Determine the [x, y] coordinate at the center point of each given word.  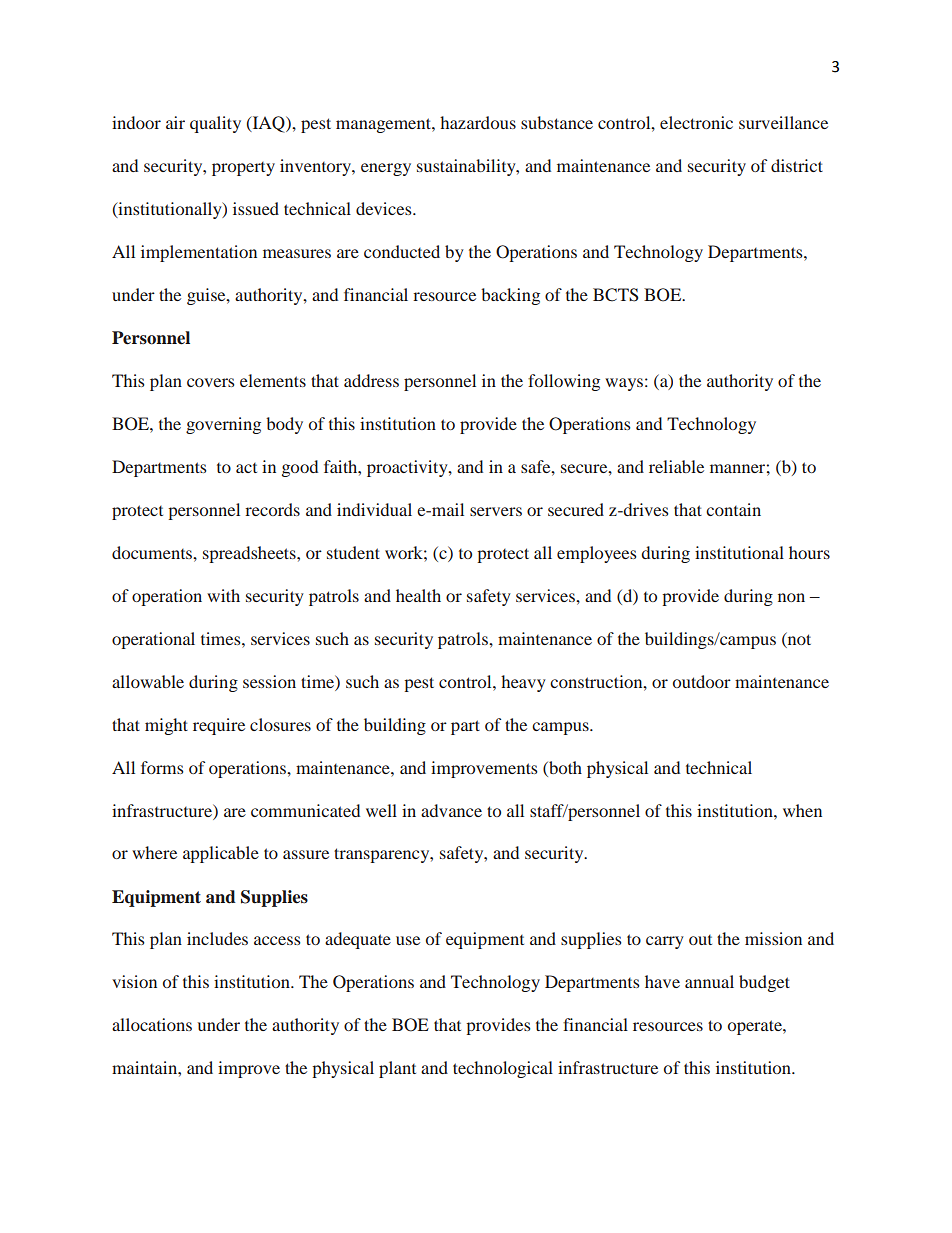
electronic [696, 122]
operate [756, 1027]
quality [215, 124]
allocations [152, 1024]
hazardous [478, 122]
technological [503, 1069]
